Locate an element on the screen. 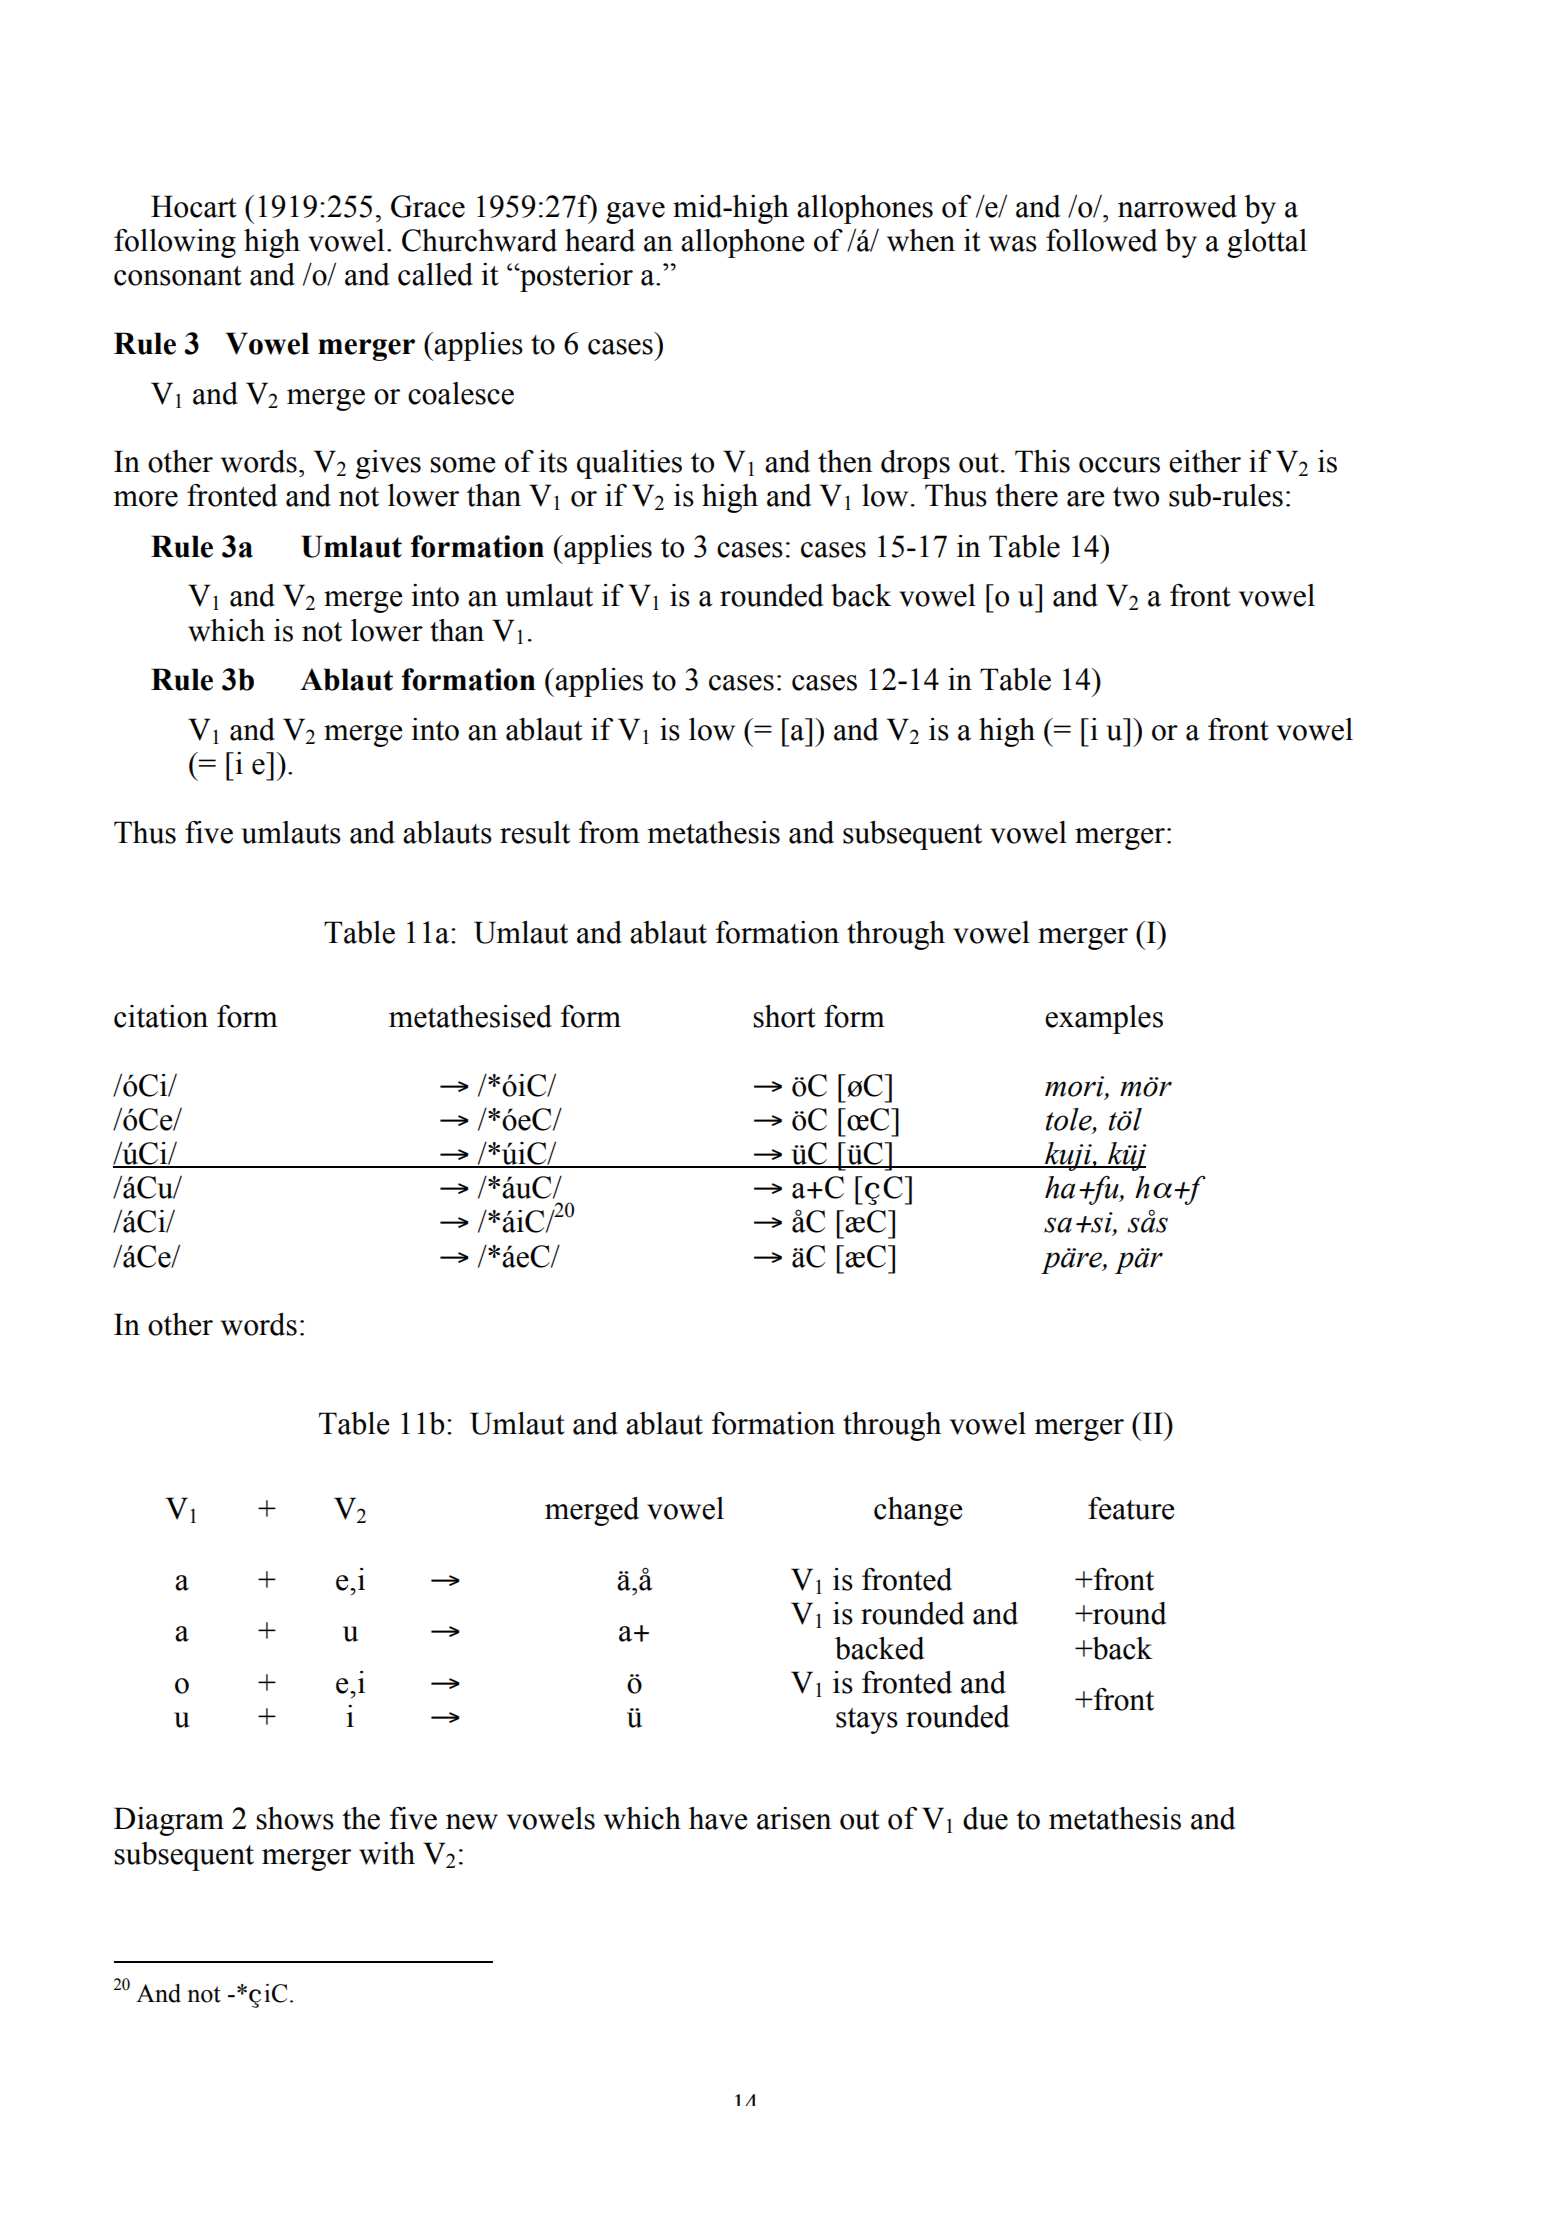  change is located at coordinates (918, 1511).
